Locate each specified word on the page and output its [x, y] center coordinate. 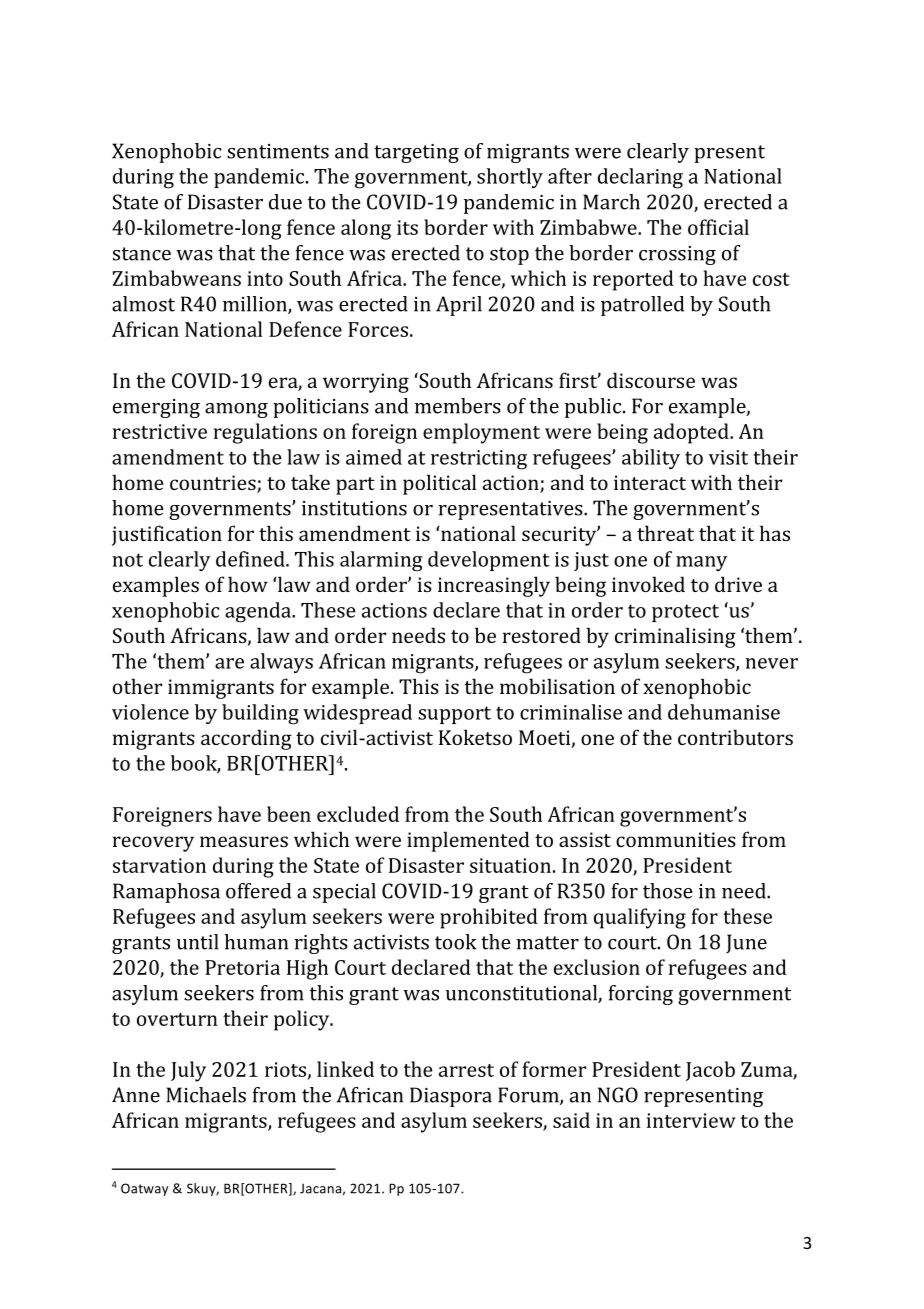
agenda [259, 612]
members [458, 406]
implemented [468, 841]
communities [676, 839]
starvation [159, 865]
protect [685, 613]
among [236, 410]
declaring [640, 178]
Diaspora [451, 1097]
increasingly [494, 586]
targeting [416, 153]
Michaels [206, 1095]
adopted [692, 433]
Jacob [710, 1071]
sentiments [278, 151]
